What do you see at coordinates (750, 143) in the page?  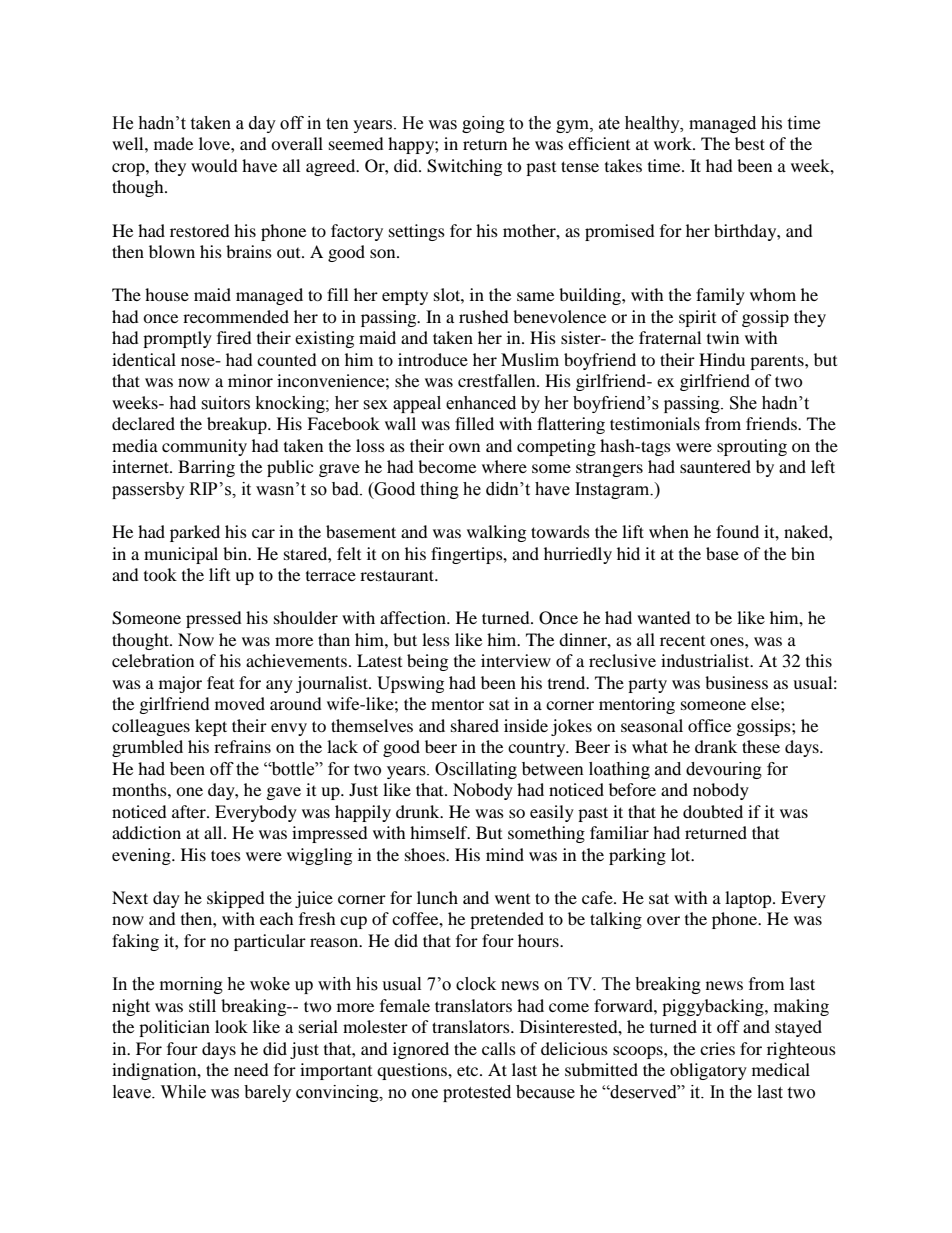 I see `best` at bounding box center [750, 143].
